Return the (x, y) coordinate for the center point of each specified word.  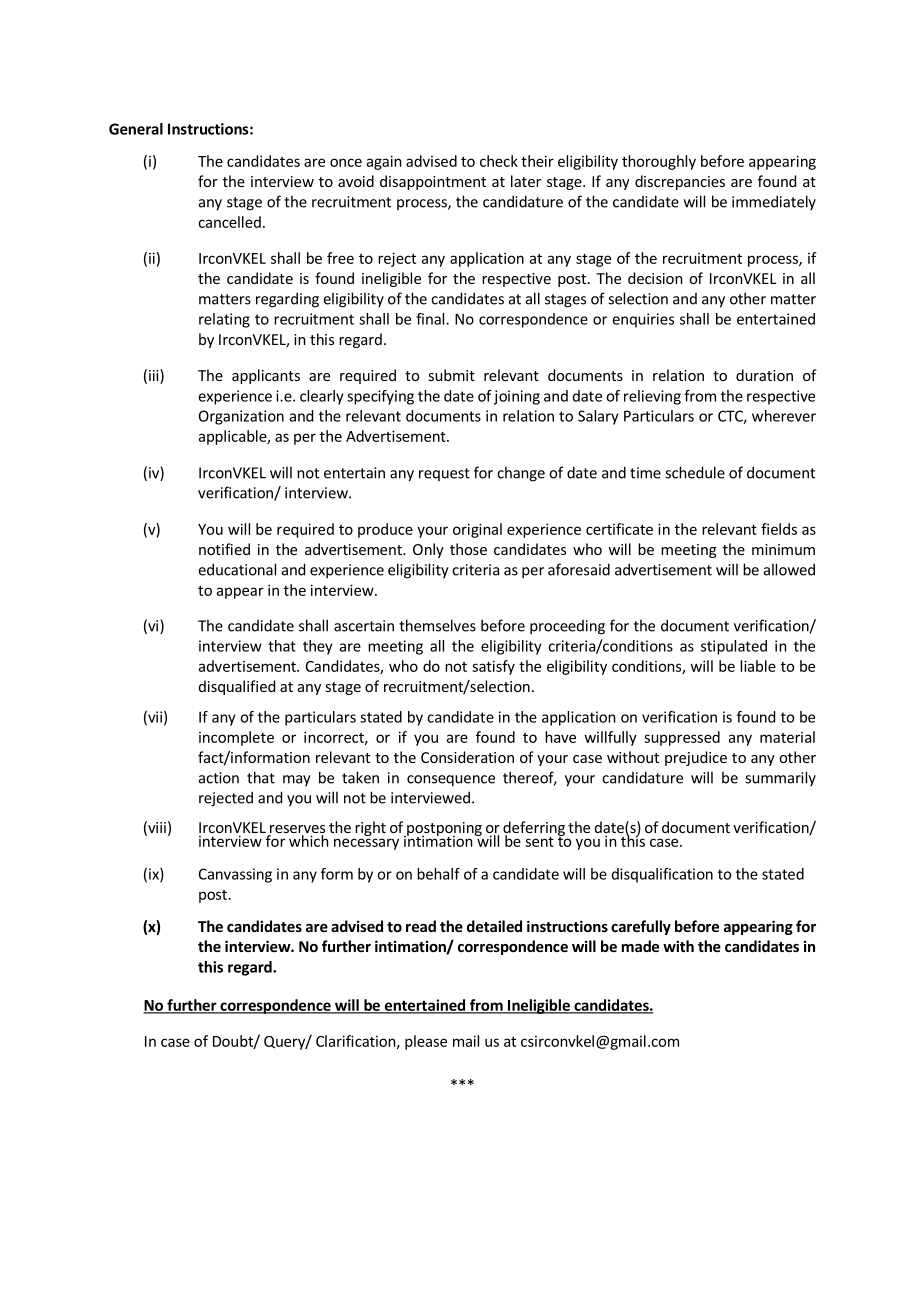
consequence (451, 781)
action (219, 778)
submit (451, 375)
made (640, 946)
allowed (789, 569)
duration (764, 375)
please (426, 1042)
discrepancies (680, 182)
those (468, 549)
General (136, 129)
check (499, 161)
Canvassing (235, 875)
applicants (266, 376)
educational (237, 569)
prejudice (696, 758)
